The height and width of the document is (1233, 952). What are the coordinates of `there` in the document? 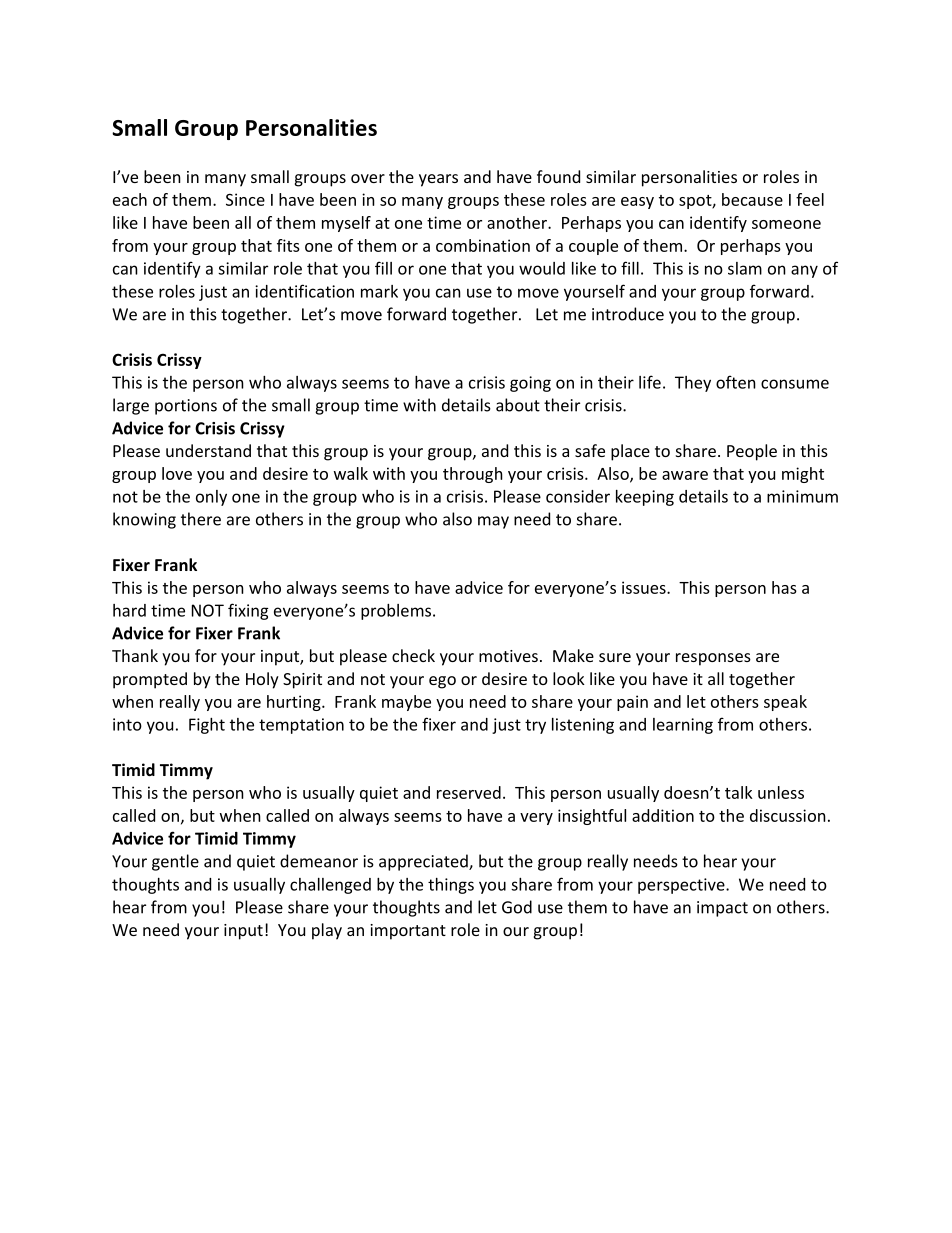 It's located at (201, 519).
